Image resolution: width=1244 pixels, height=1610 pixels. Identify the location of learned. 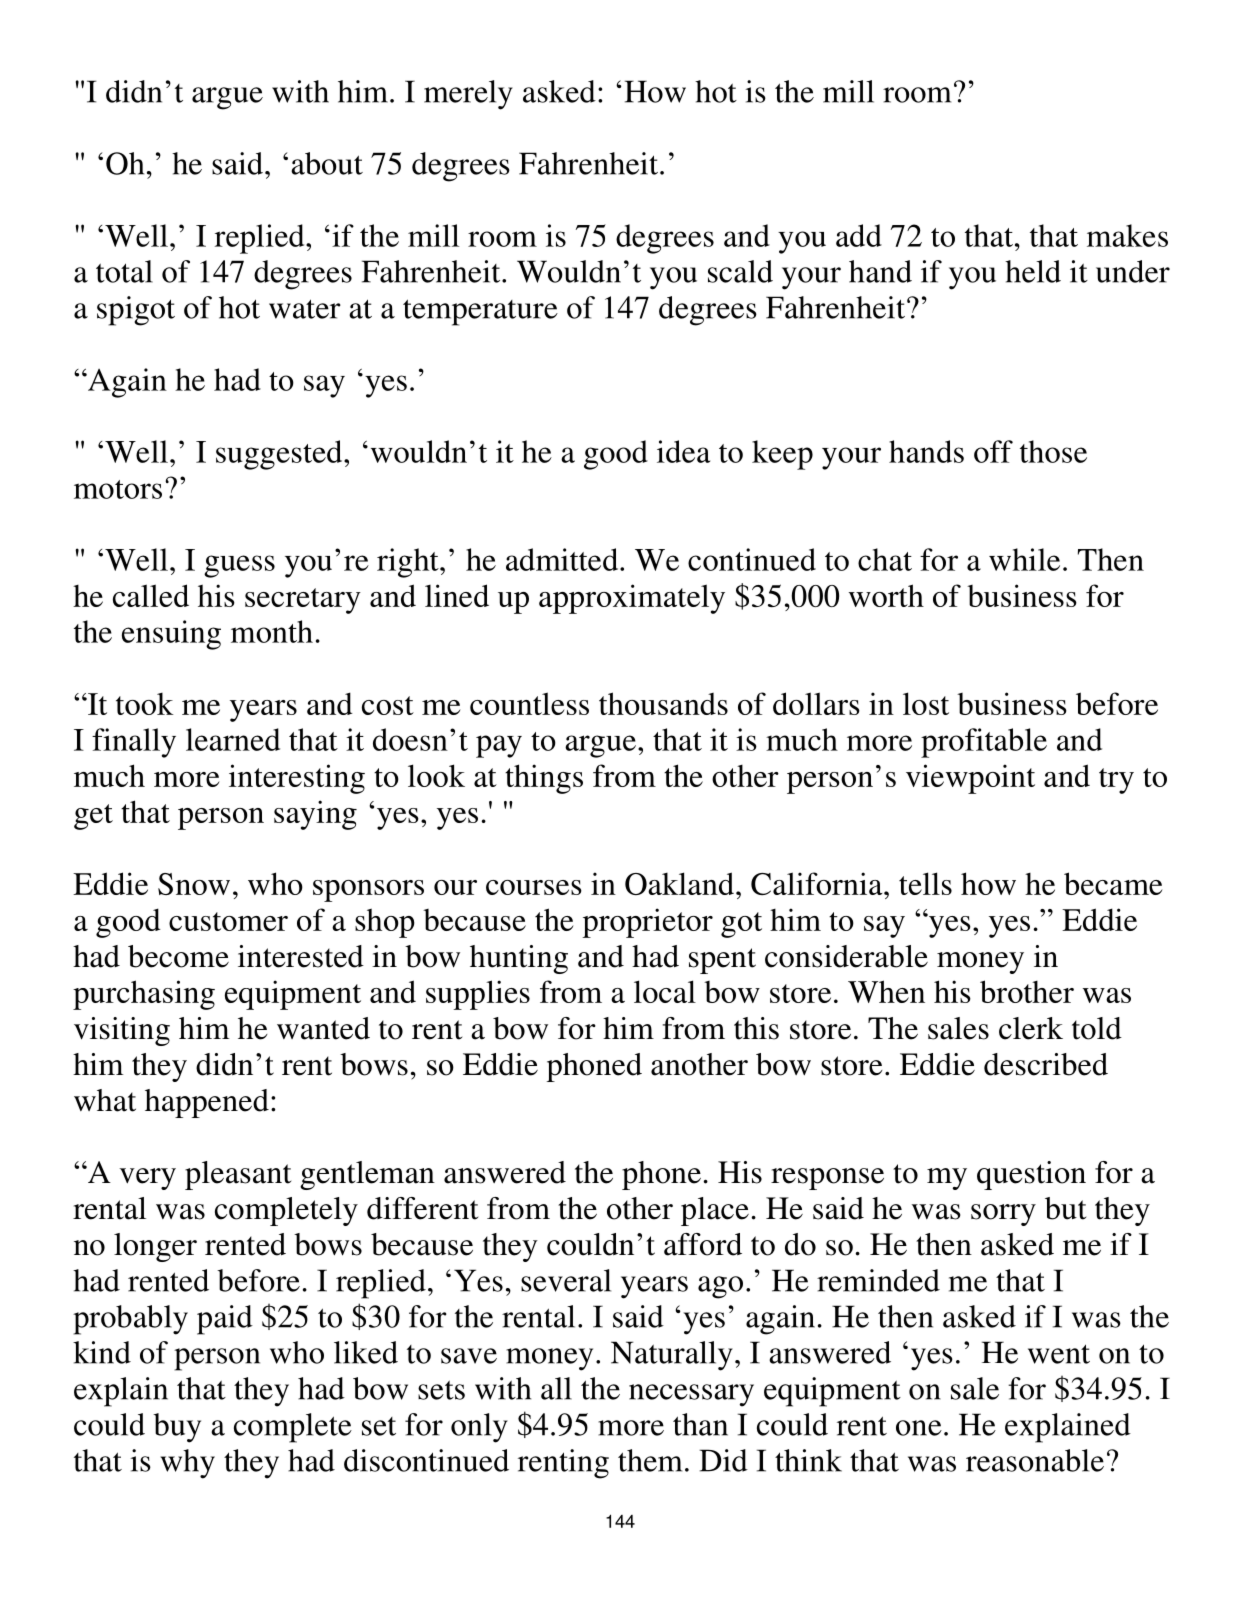
(233, 739).
